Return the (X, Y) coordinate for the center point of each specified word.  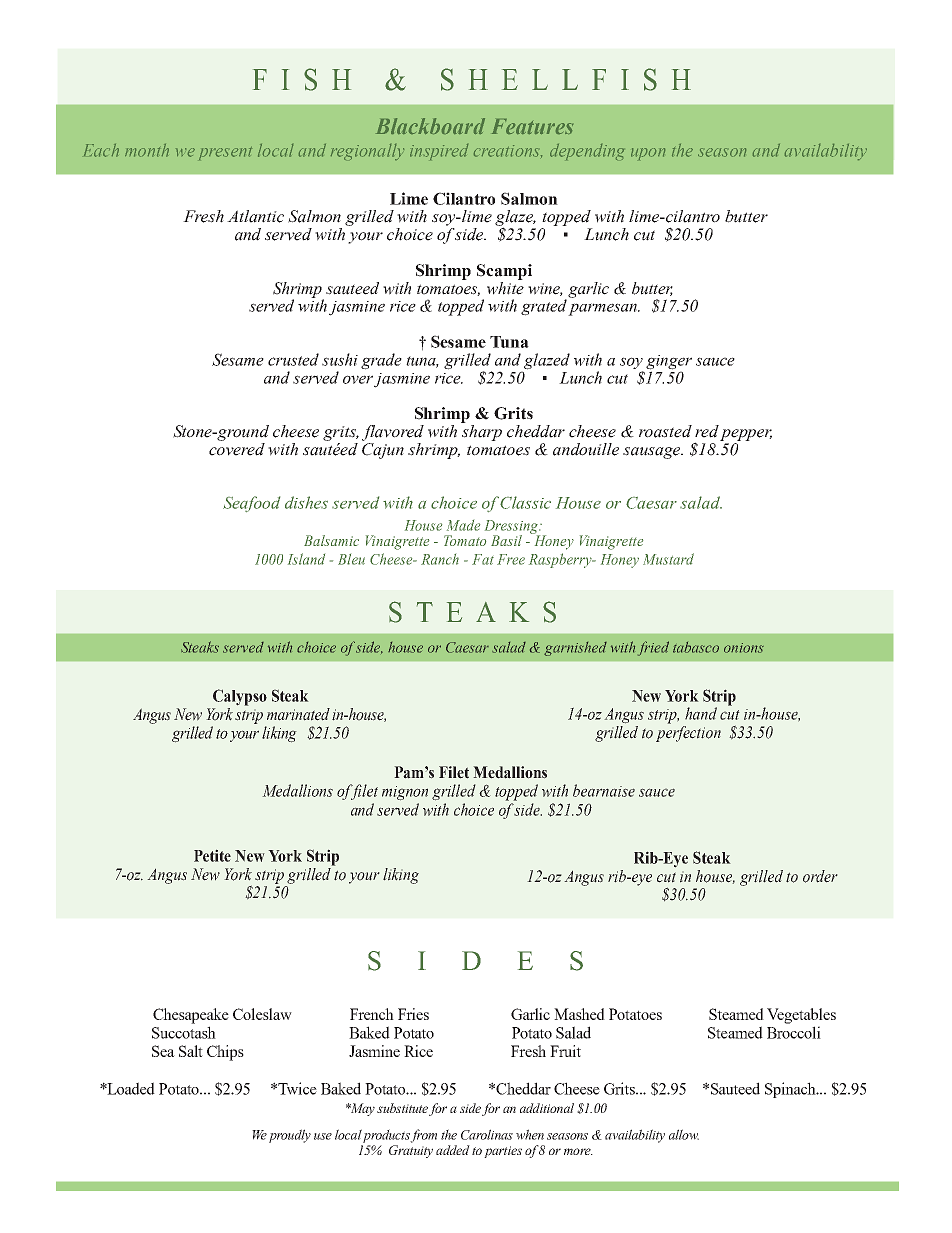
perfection (688, 732)
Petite (212, 855)
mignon (405, 793)
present (225, 153)
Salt (191, 1051)
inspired (439, 152)
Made (463, 525)
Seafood (251, 504)
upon (648, 154)
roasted (665, 431)
